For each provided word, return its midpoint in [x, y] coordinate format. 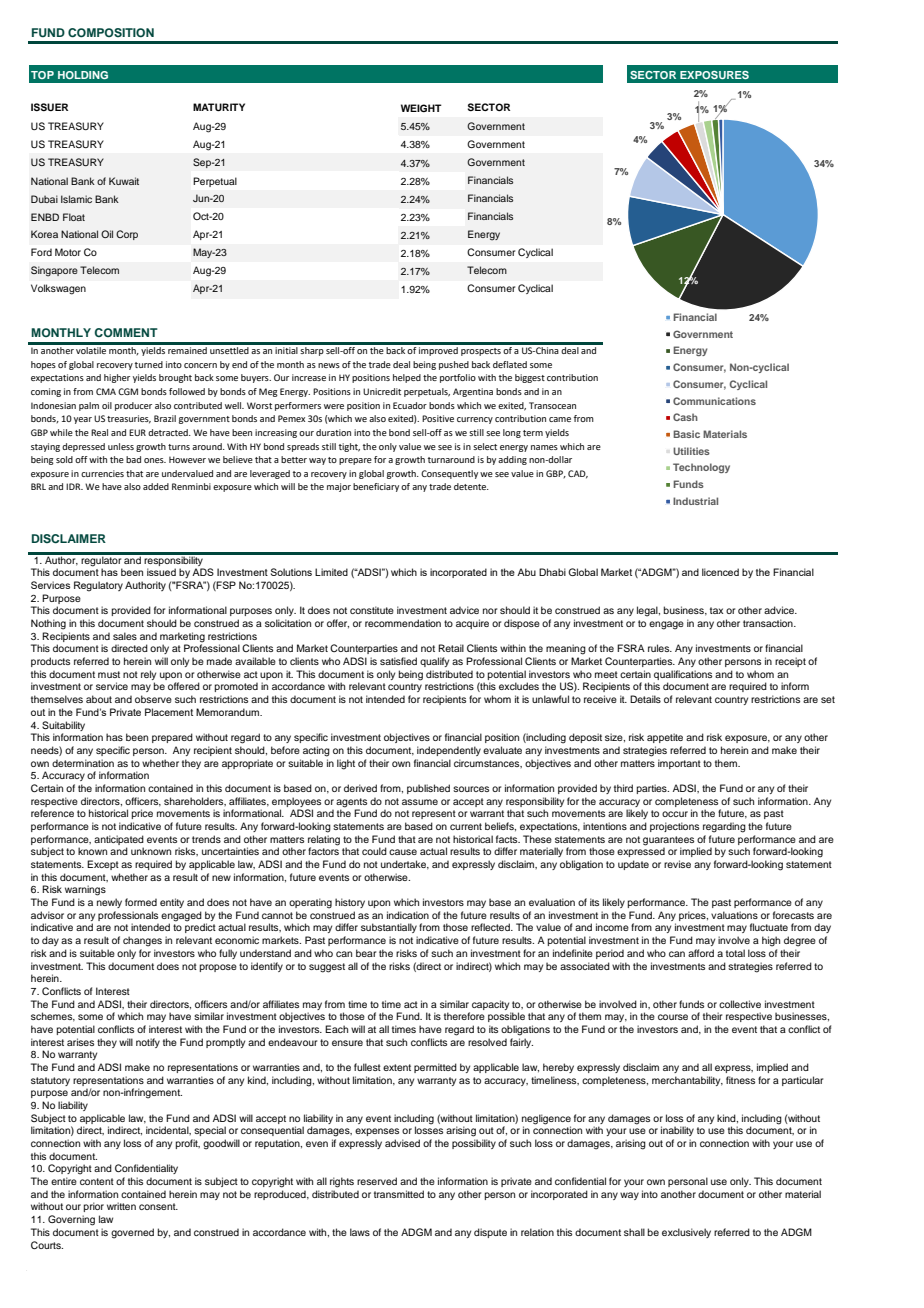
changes [142, 941]
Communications [714, 401]
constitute [372, 610]
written [121, 1206]
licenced [720, 572]
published [428, 789]
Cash [685, 417]
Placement [169, 712]
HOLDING [83, 75]
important [679, 764]
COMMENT [126, 332]
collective [740, 1004]
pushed [454, 365]
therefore [464, 1016]
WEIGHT [421, 108]
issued [161, 572]
